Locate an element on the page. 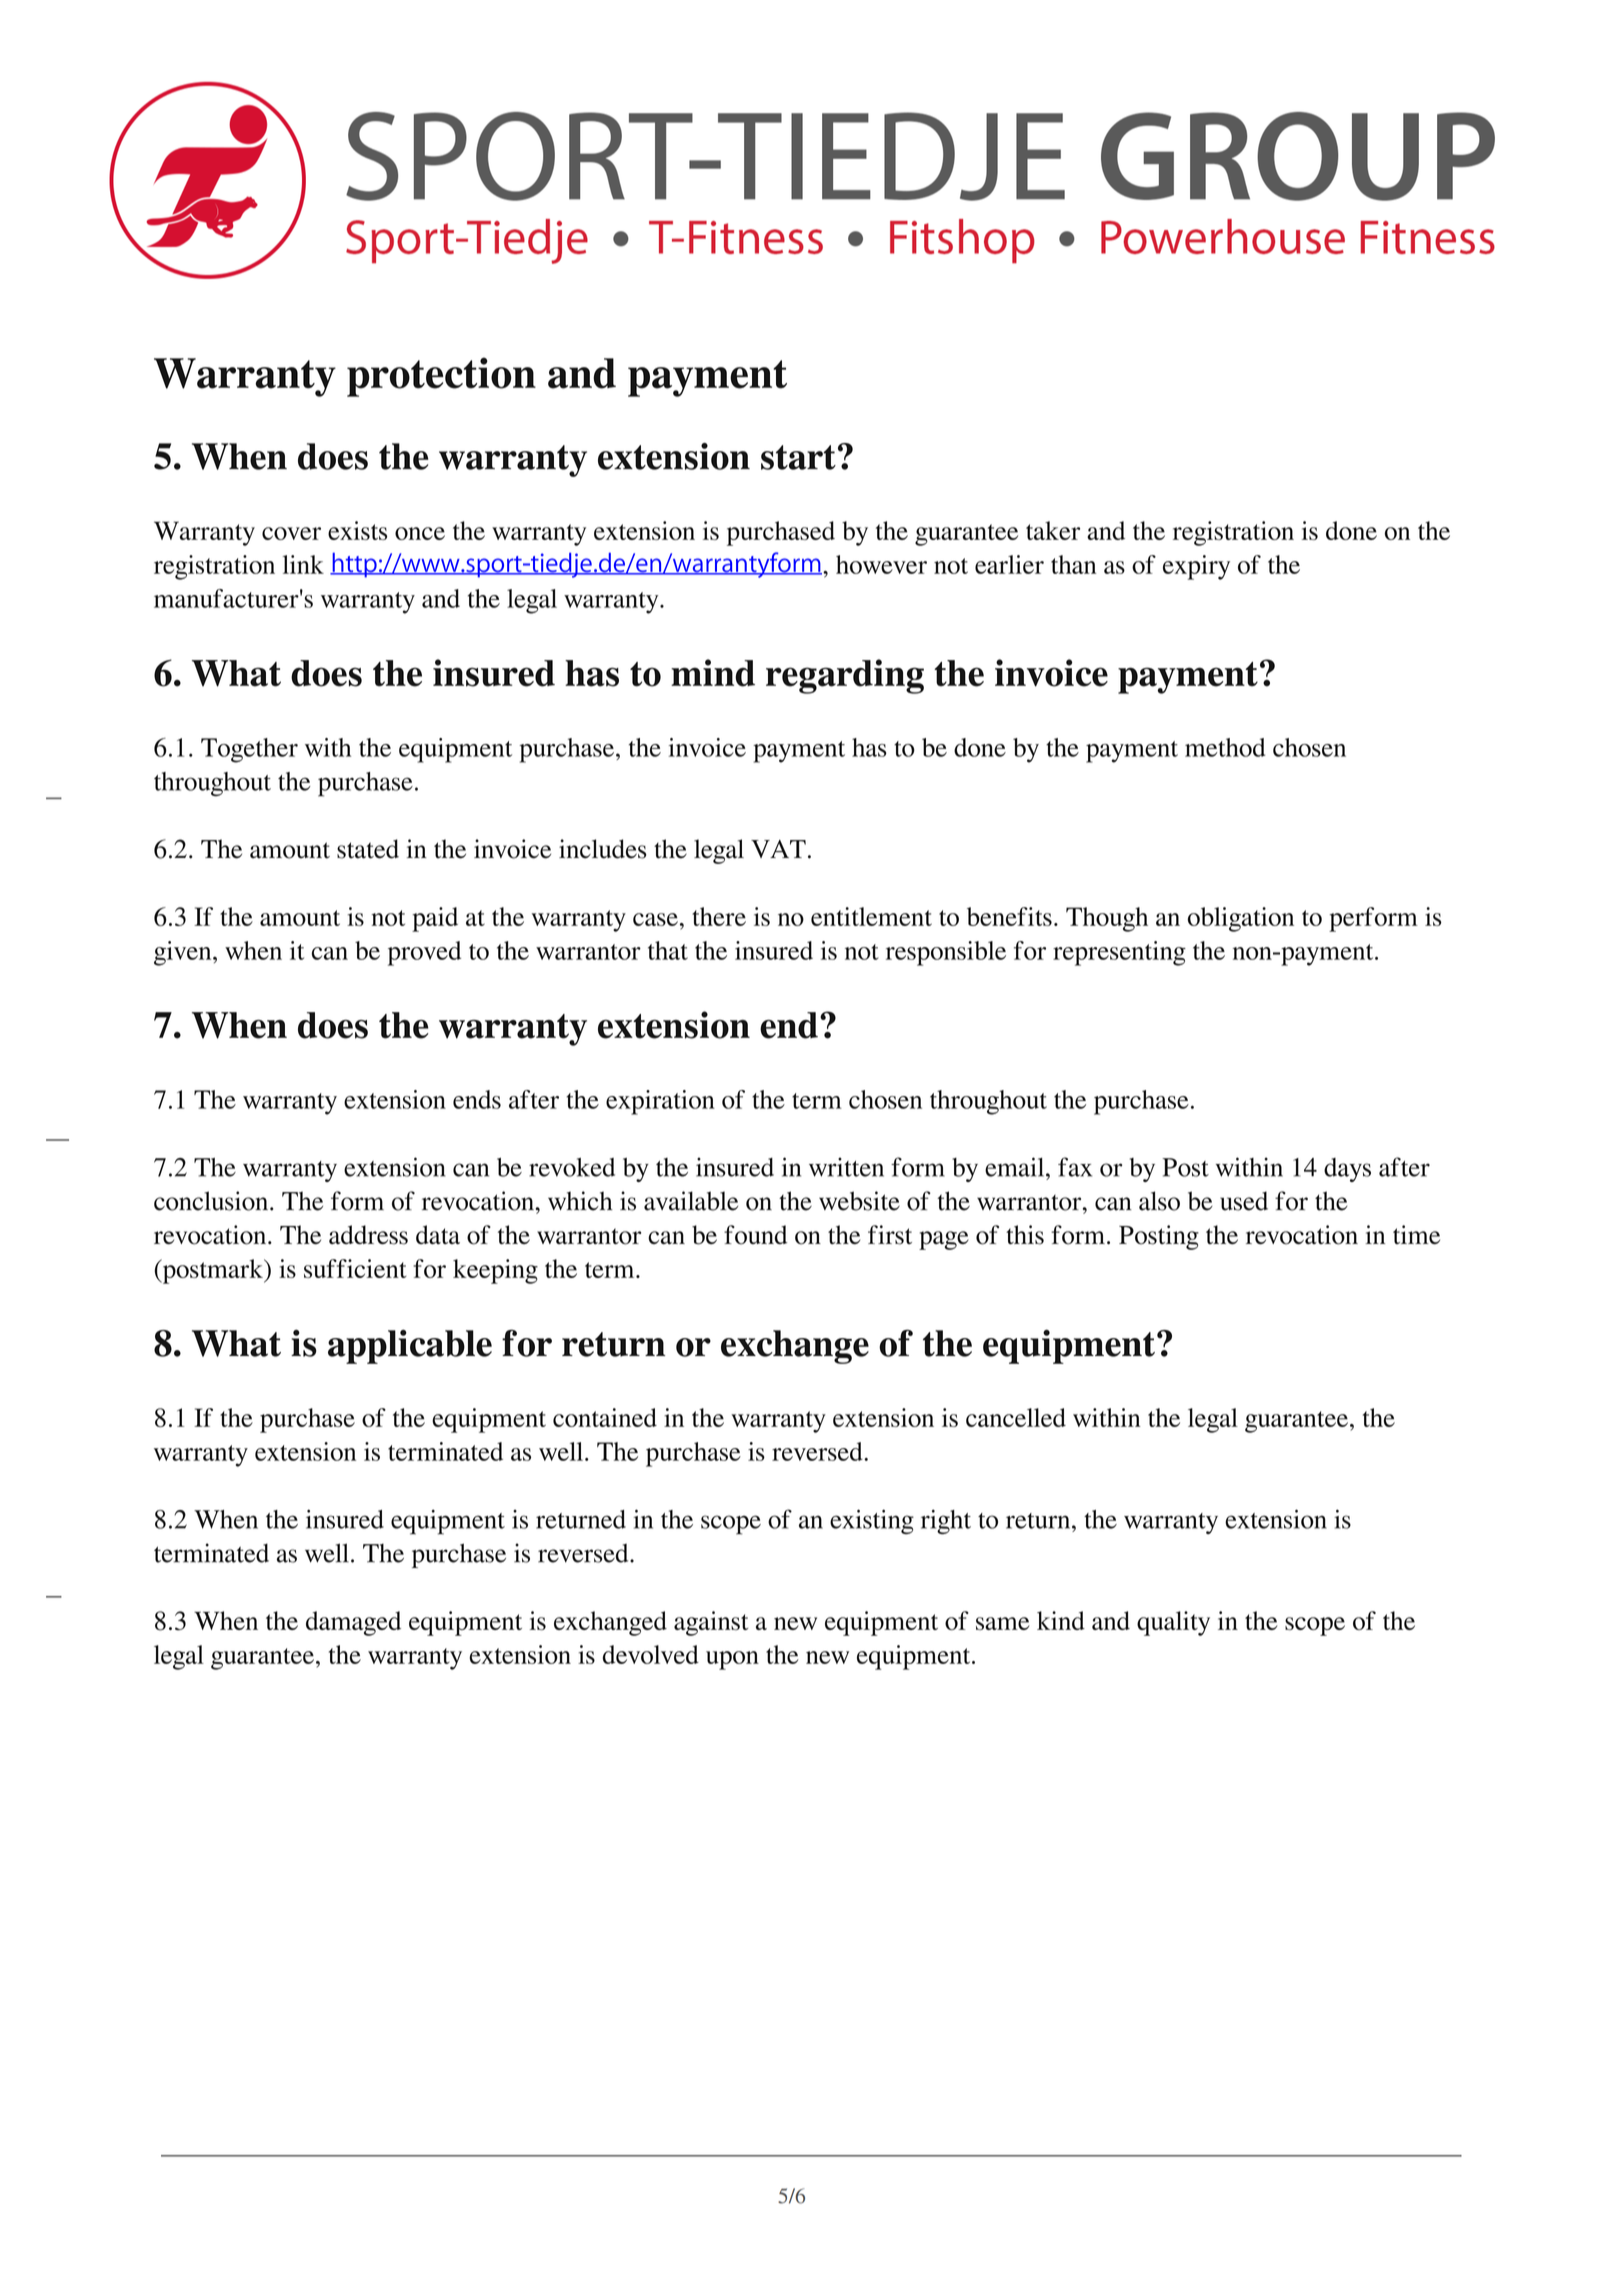 This document has height=2280, width=1612. that is located at coordinates (668, 950).
